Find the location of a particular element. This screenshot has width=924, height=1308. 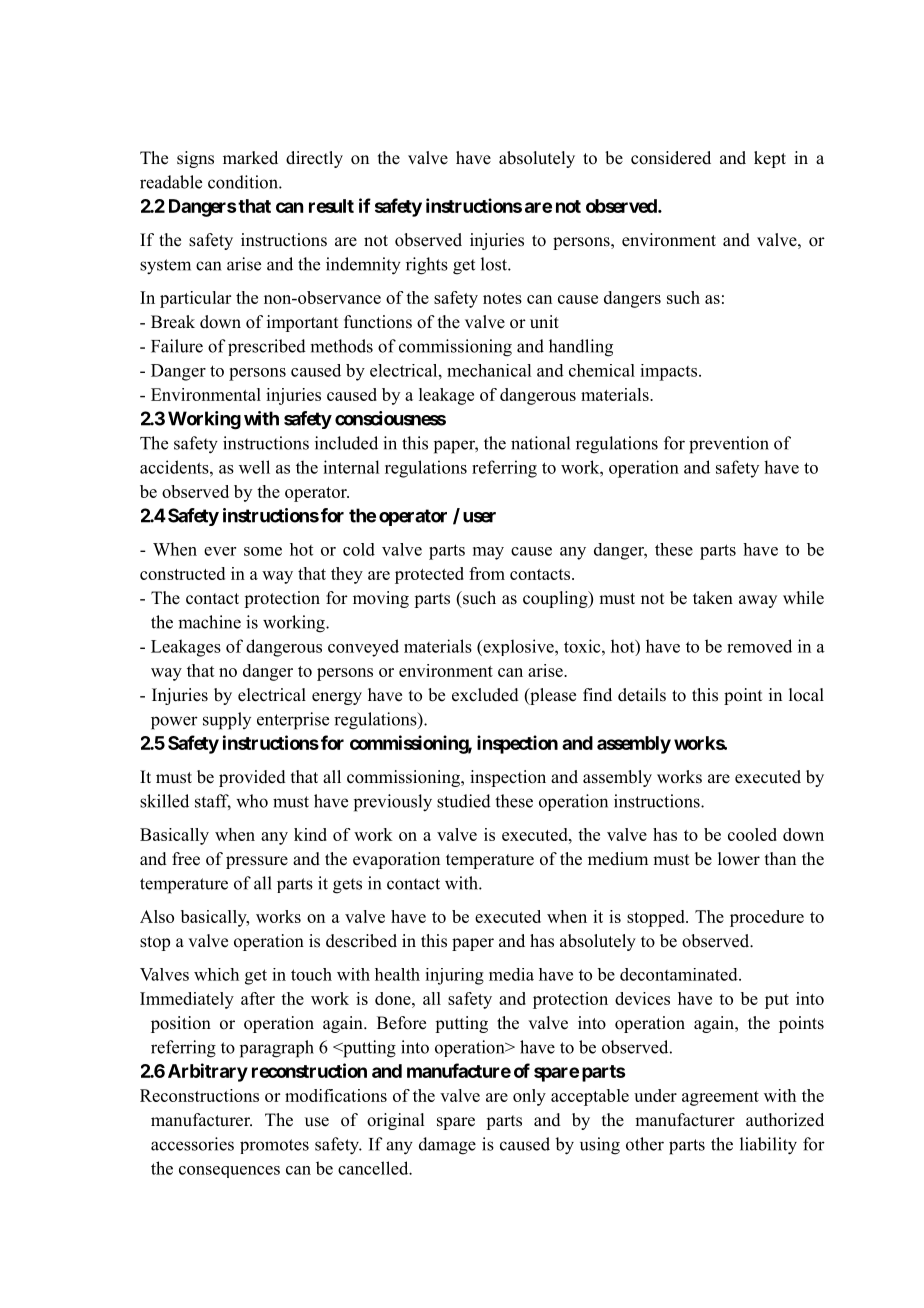

prevention is located at coordinates (729, 445).
